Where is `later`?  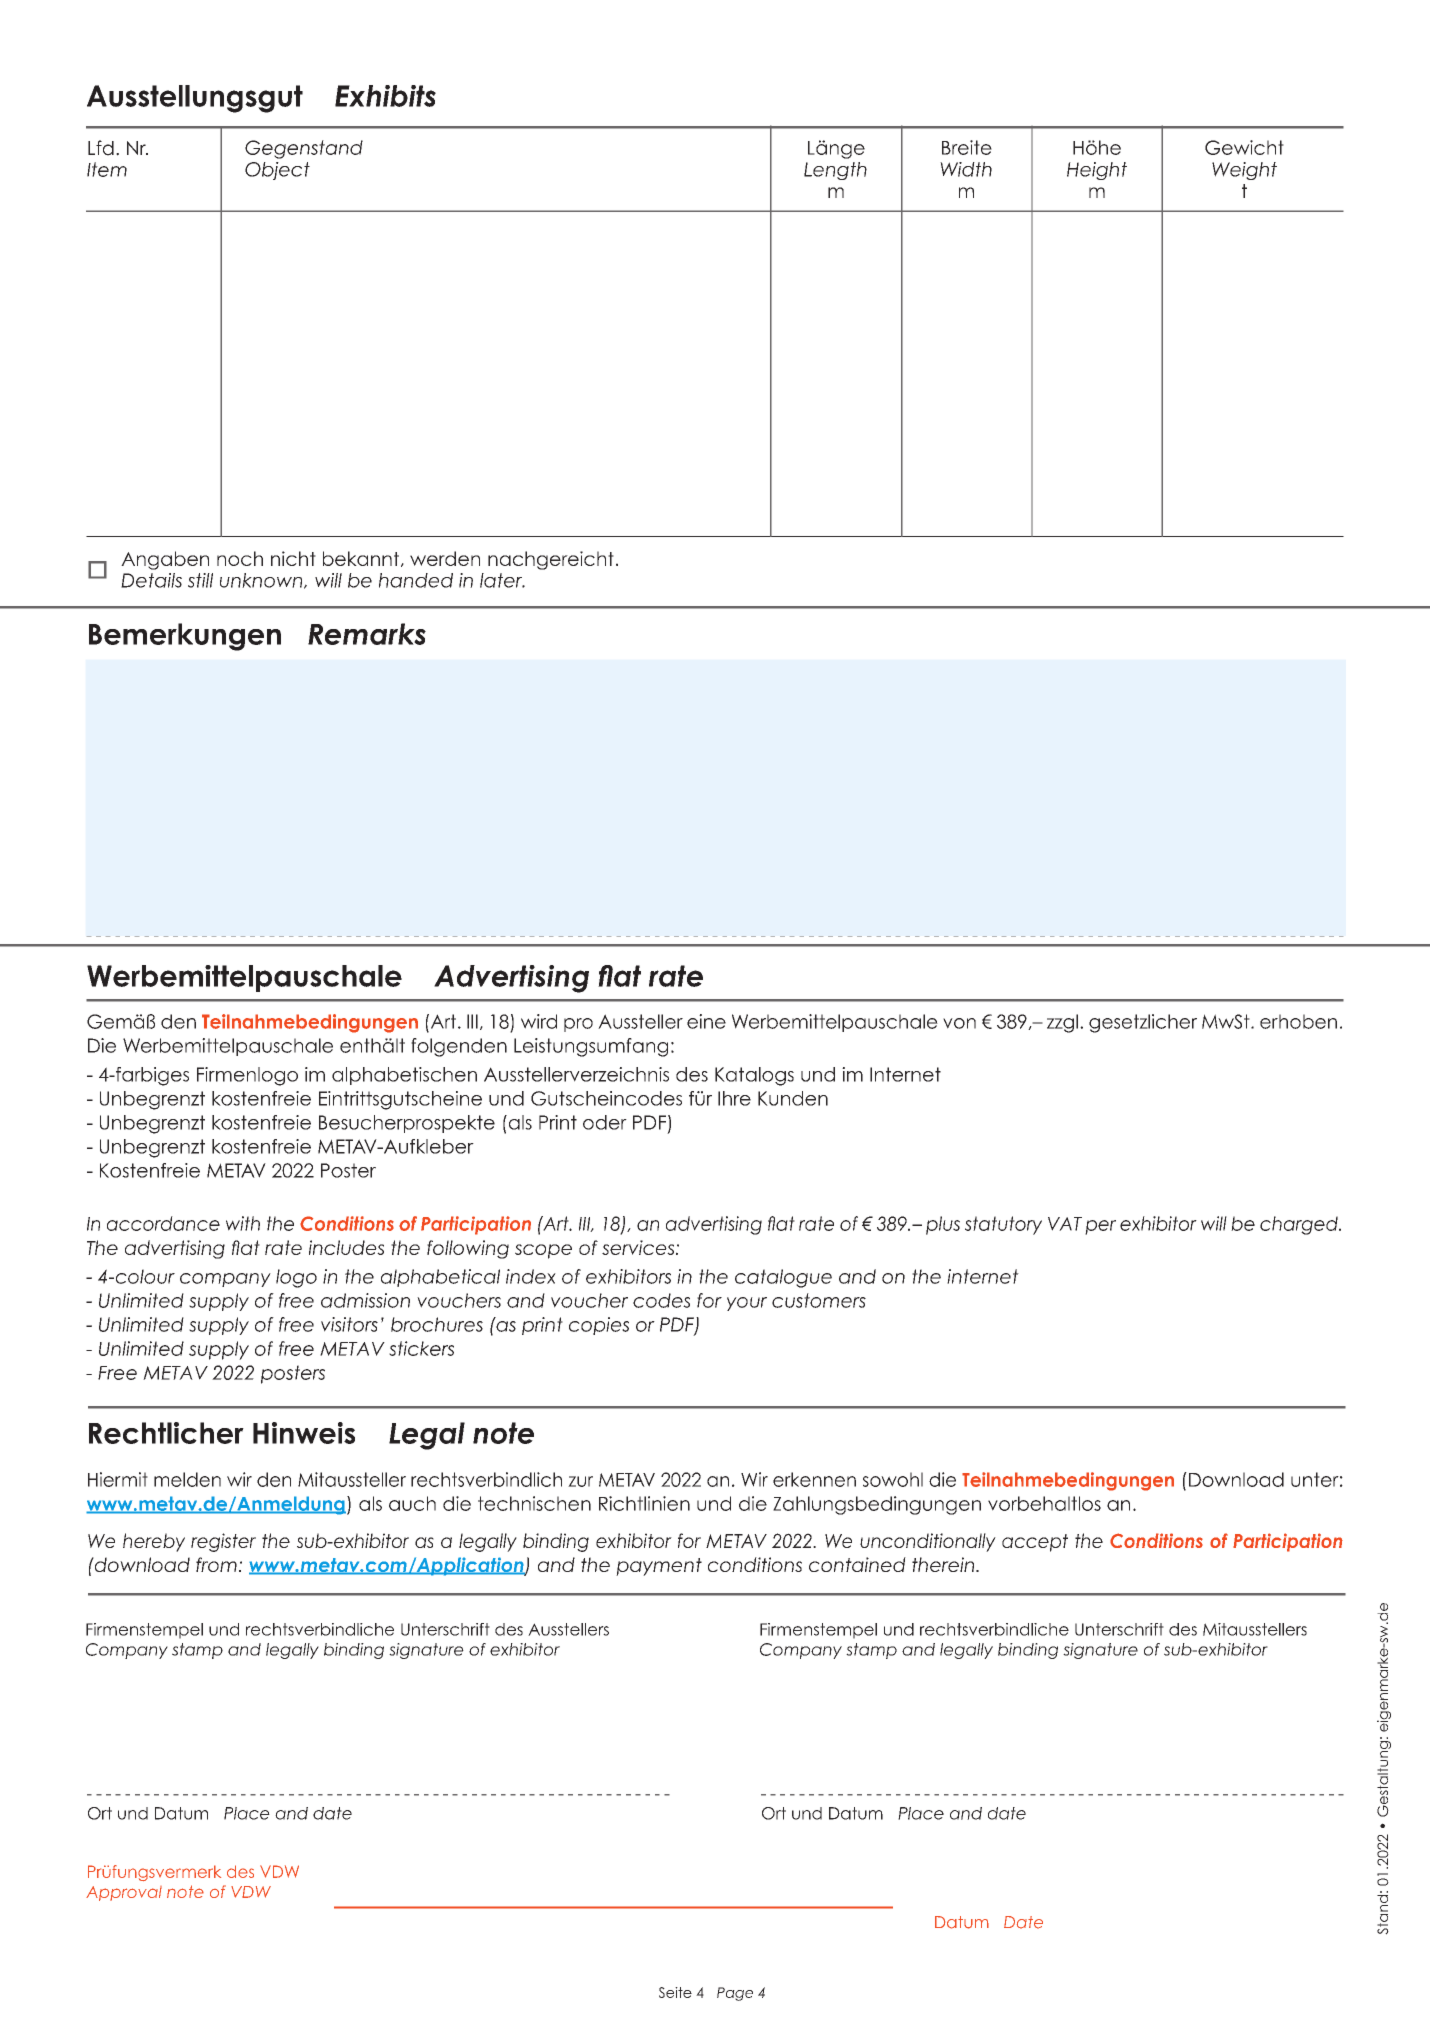
later is located at coordinates (502, 580).
